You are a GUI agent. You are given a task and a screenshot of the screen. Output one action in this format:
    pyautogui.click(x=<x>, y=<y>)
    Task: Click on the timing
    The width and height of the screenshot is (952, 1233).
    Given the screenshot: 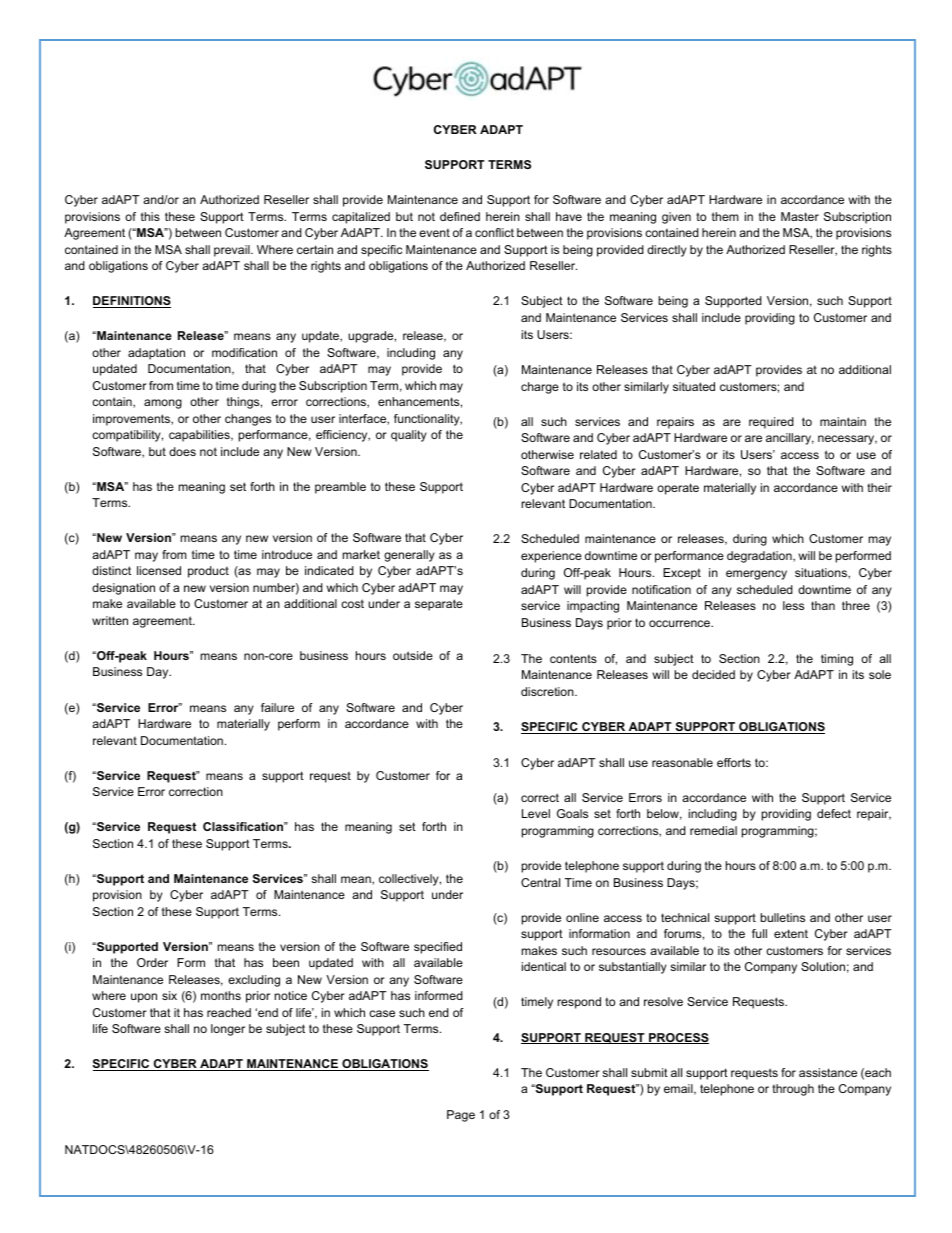 What is the action you would take?
    pyautogui.click(x=837, y=660)
